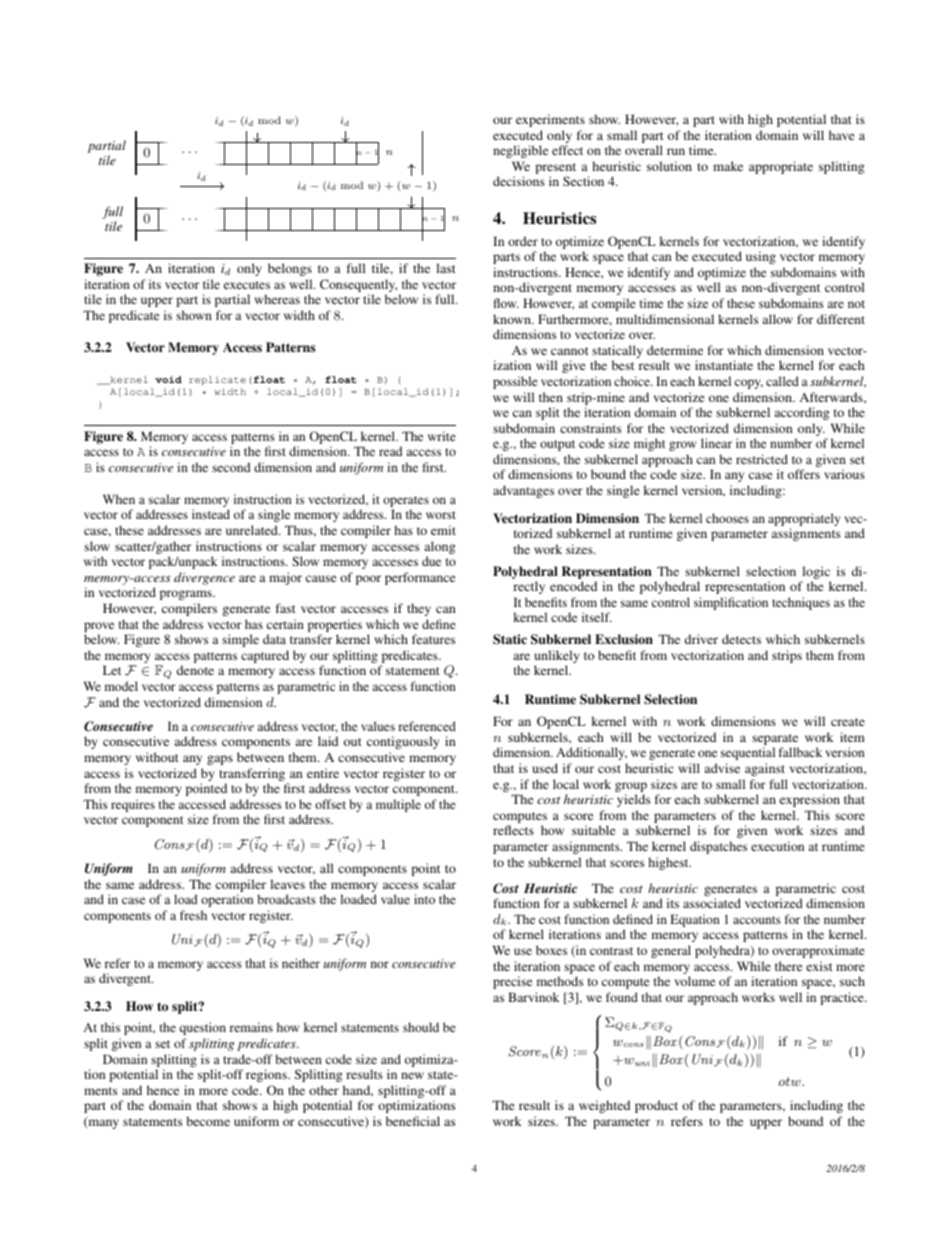  What do you see at coordinates (168, 379) in the page?
I see `void` at bounding box center [168, 379].
